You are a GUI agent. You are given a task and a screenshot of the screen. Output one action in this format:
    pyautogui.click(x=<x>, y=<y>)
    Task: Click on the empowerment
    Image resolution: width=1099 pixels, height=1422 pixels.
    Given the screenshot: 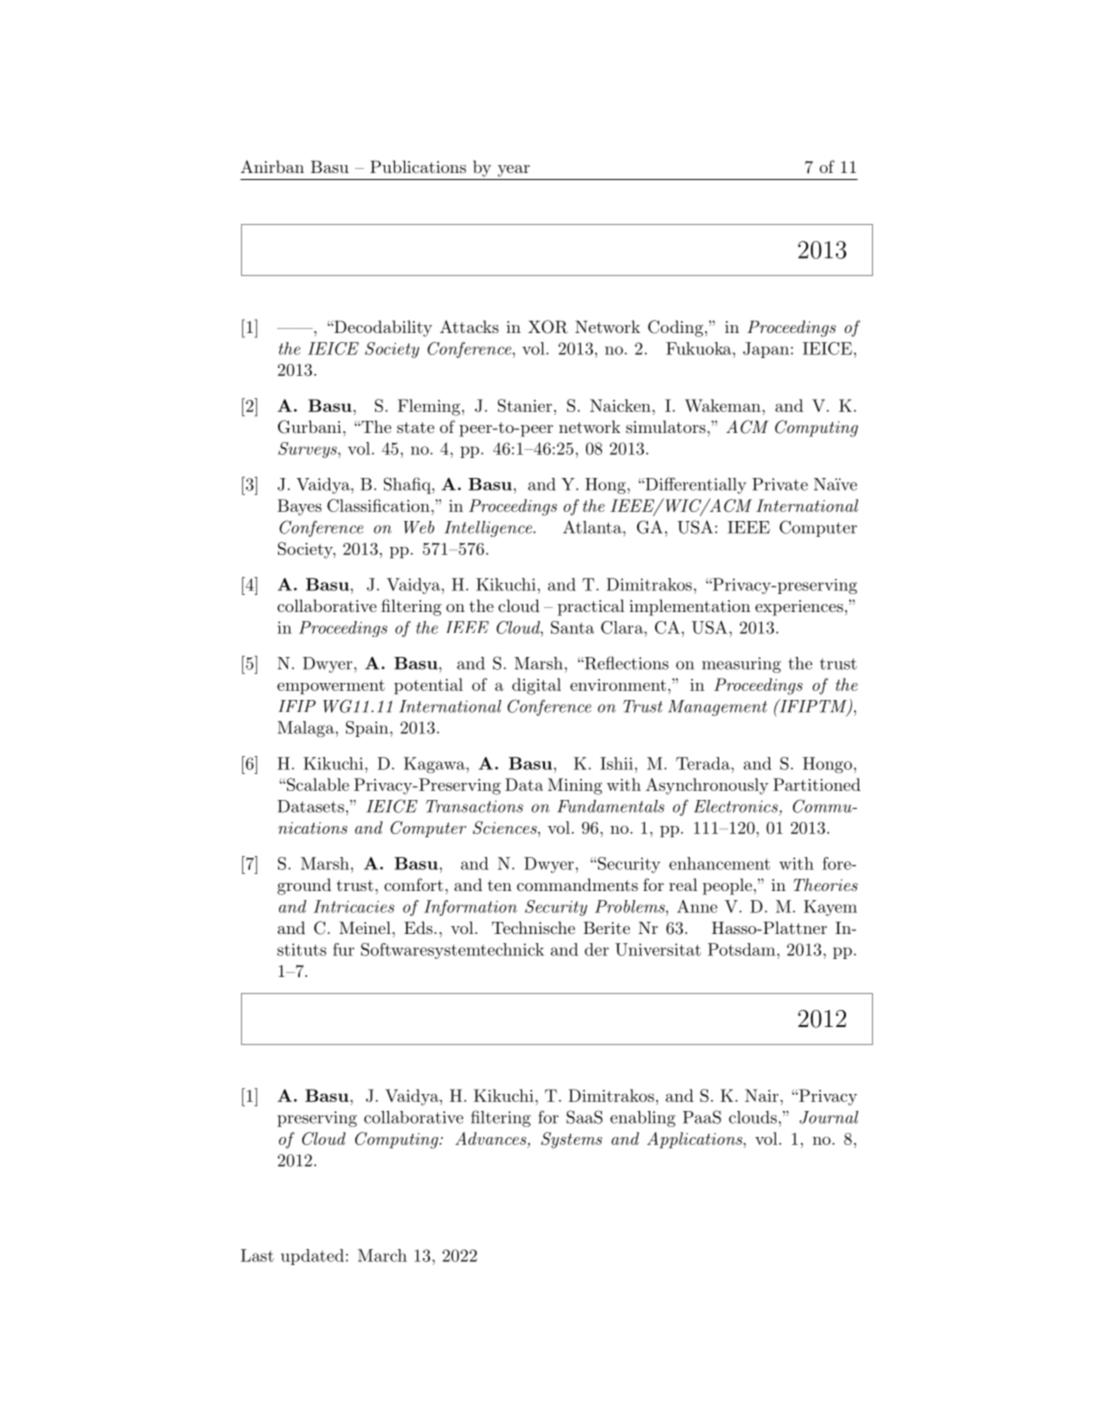 What is the action you would take?
    pyautogui.click(x=331, y=687)
